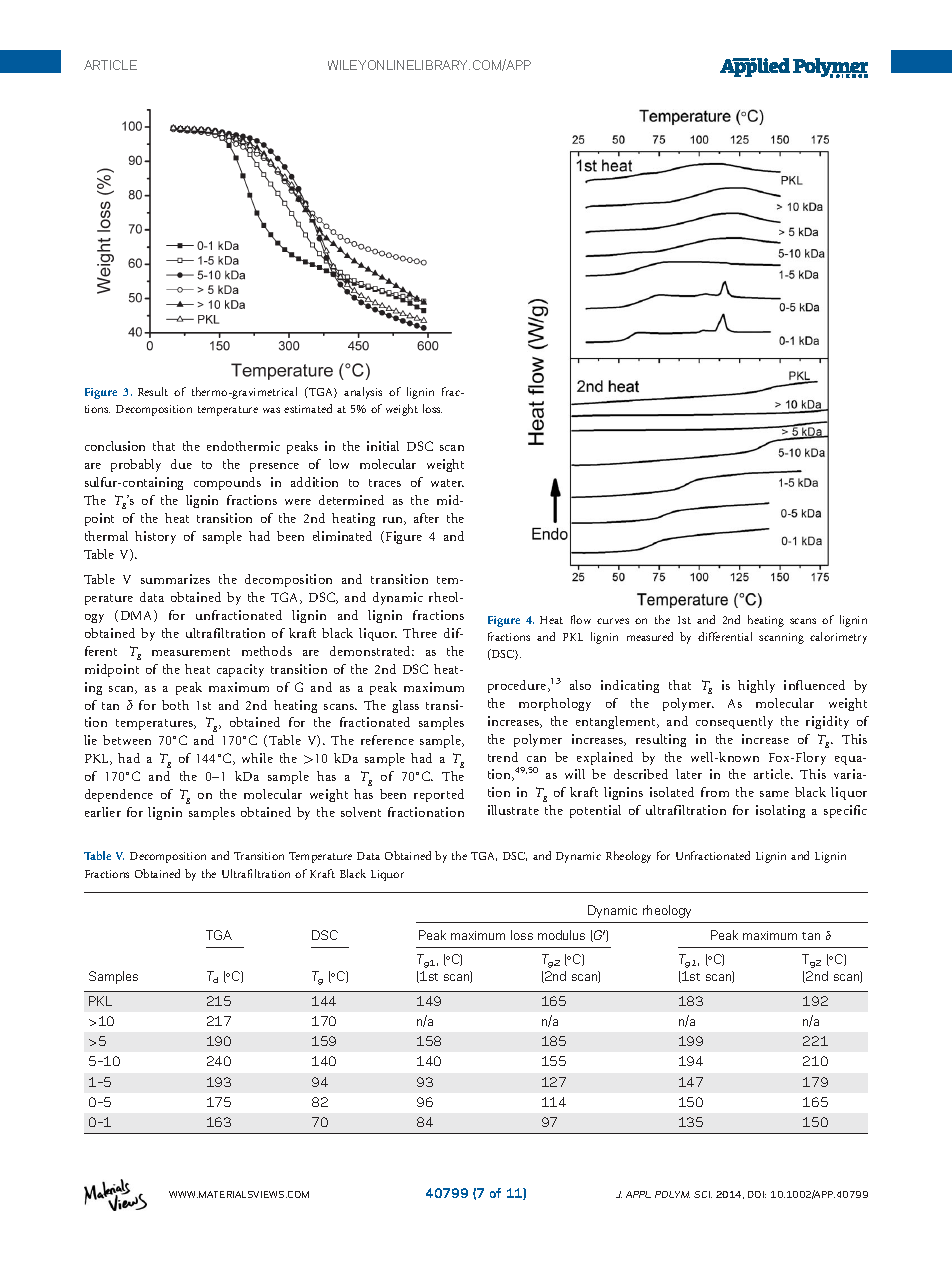 The width and height of the screenshot is (952, 1261). I want to click on APPL, so click(638, 1194).
